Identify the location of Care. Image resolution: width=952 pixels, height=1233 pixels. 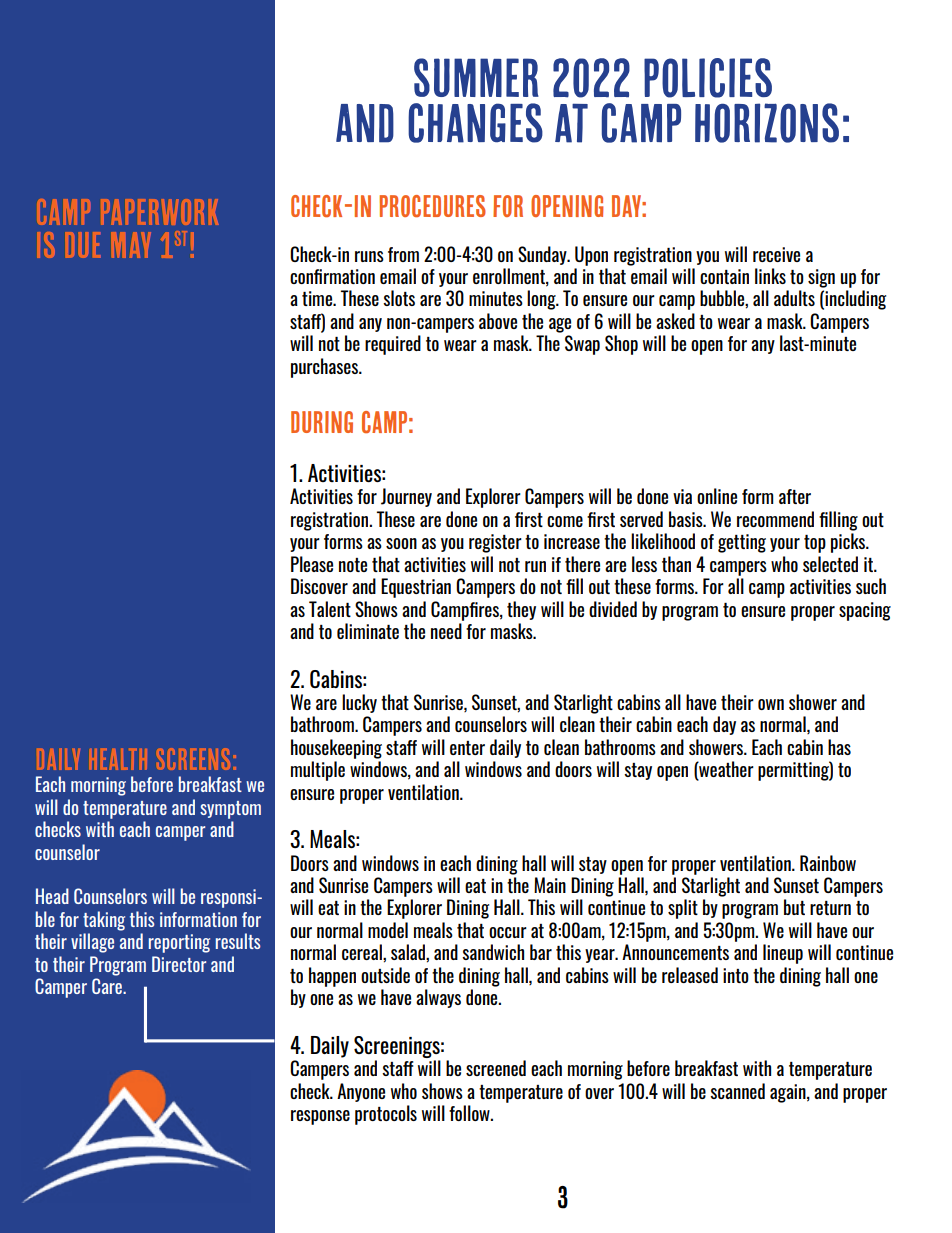
(108, 986).
